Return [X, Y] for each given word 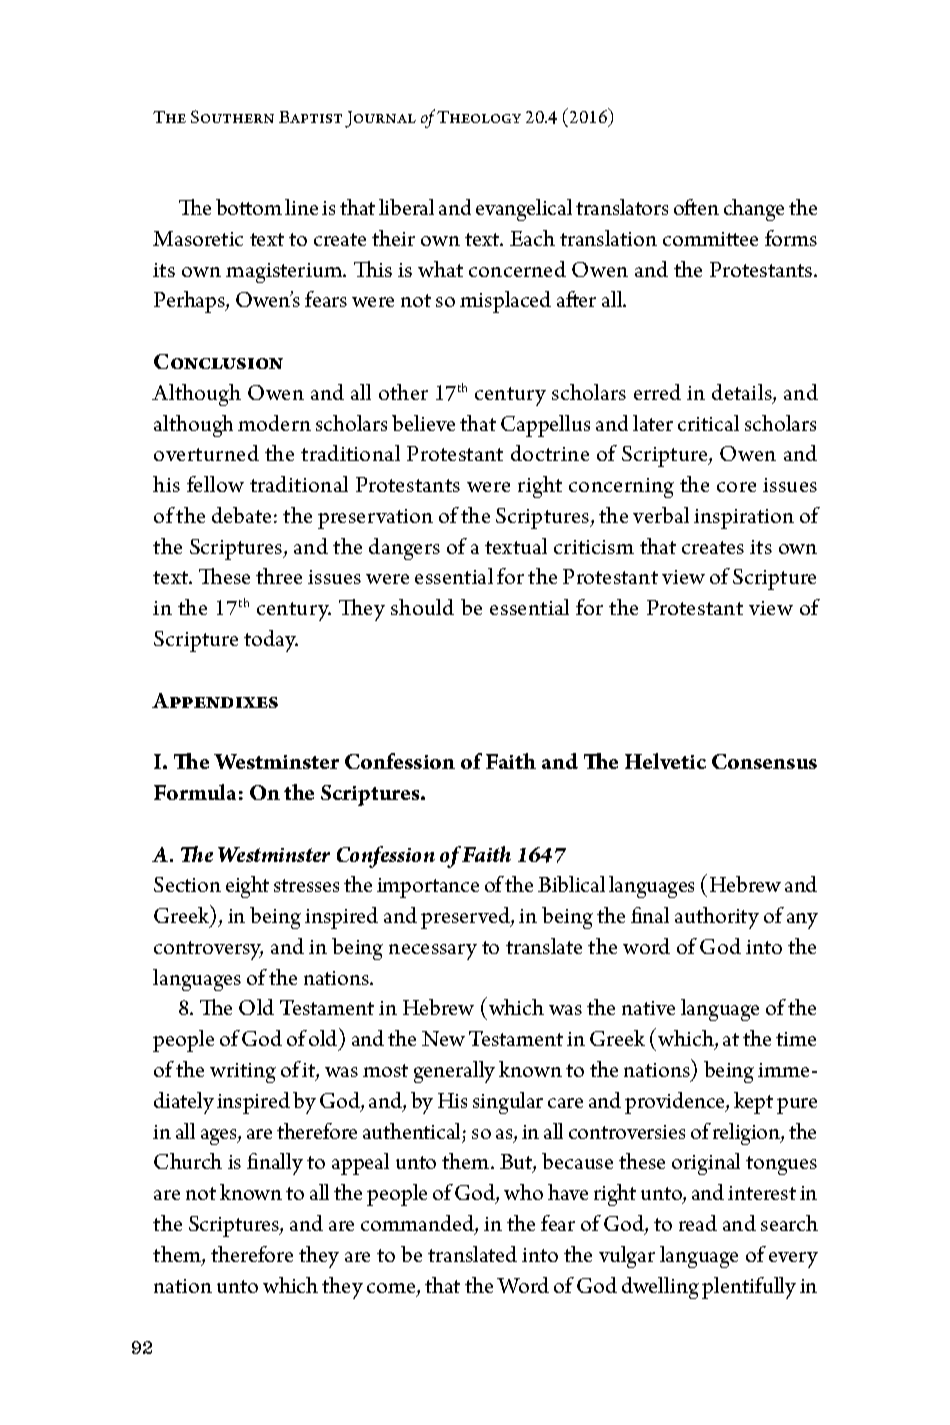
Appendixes [215, 700]
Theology [479, 117]
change [754, 210]
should [422, 607]
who [523, 1192]
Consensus [764, 761]
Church [188, 1161]
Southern [232, 116]
